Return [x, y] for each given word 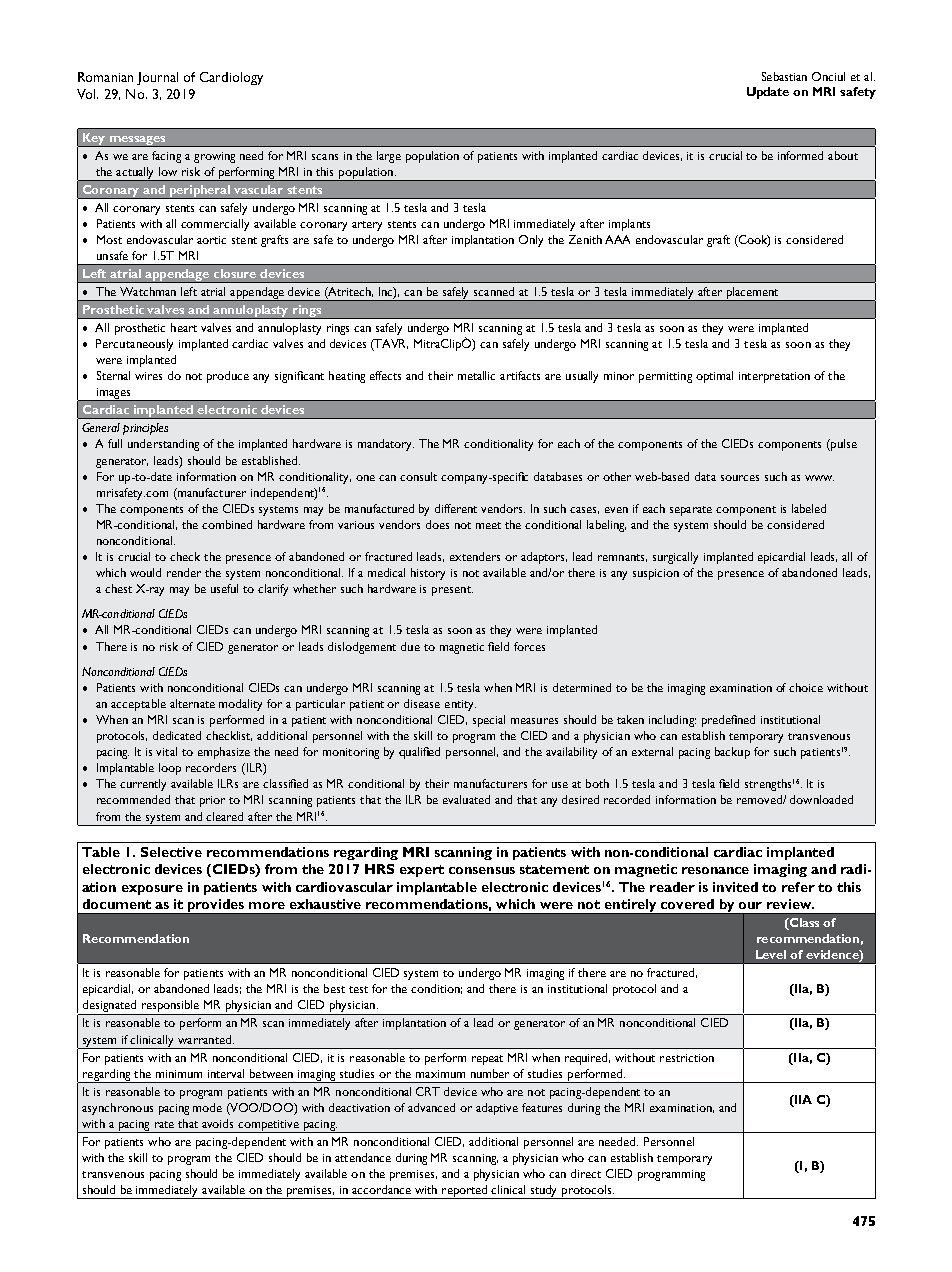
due [410, 646]
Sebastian [784, 76]
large [389, 157]
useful [224, 588]
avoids [217, 1123]
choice [806, 687]
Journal [157, 78]
